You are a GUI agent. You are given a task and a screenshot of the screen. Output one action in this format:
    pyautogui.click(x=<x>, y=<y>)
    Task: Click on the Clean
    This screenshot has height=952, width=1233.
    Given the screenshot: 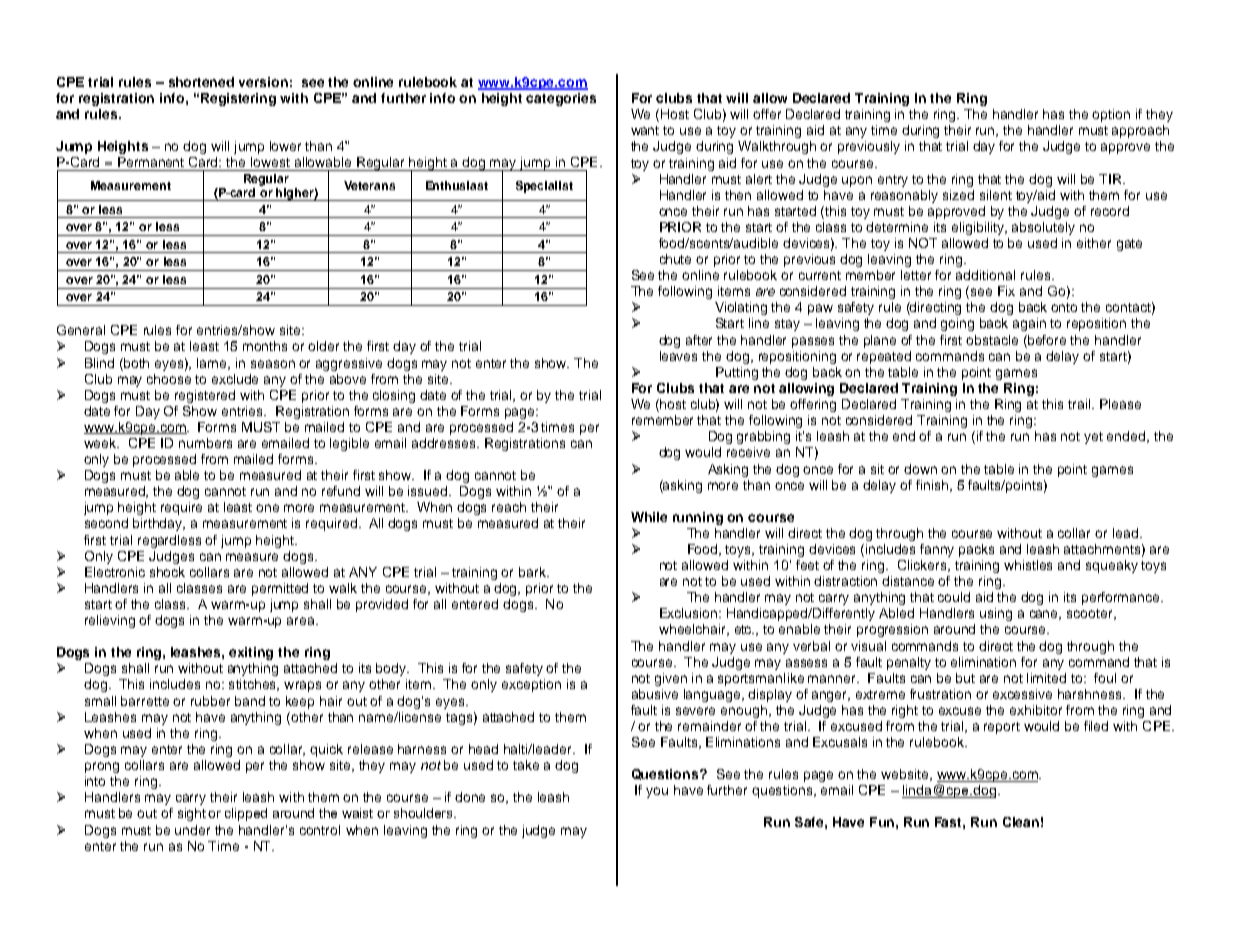 What is the action you would take?
    pyautogui.click(x=1021, y=822)
